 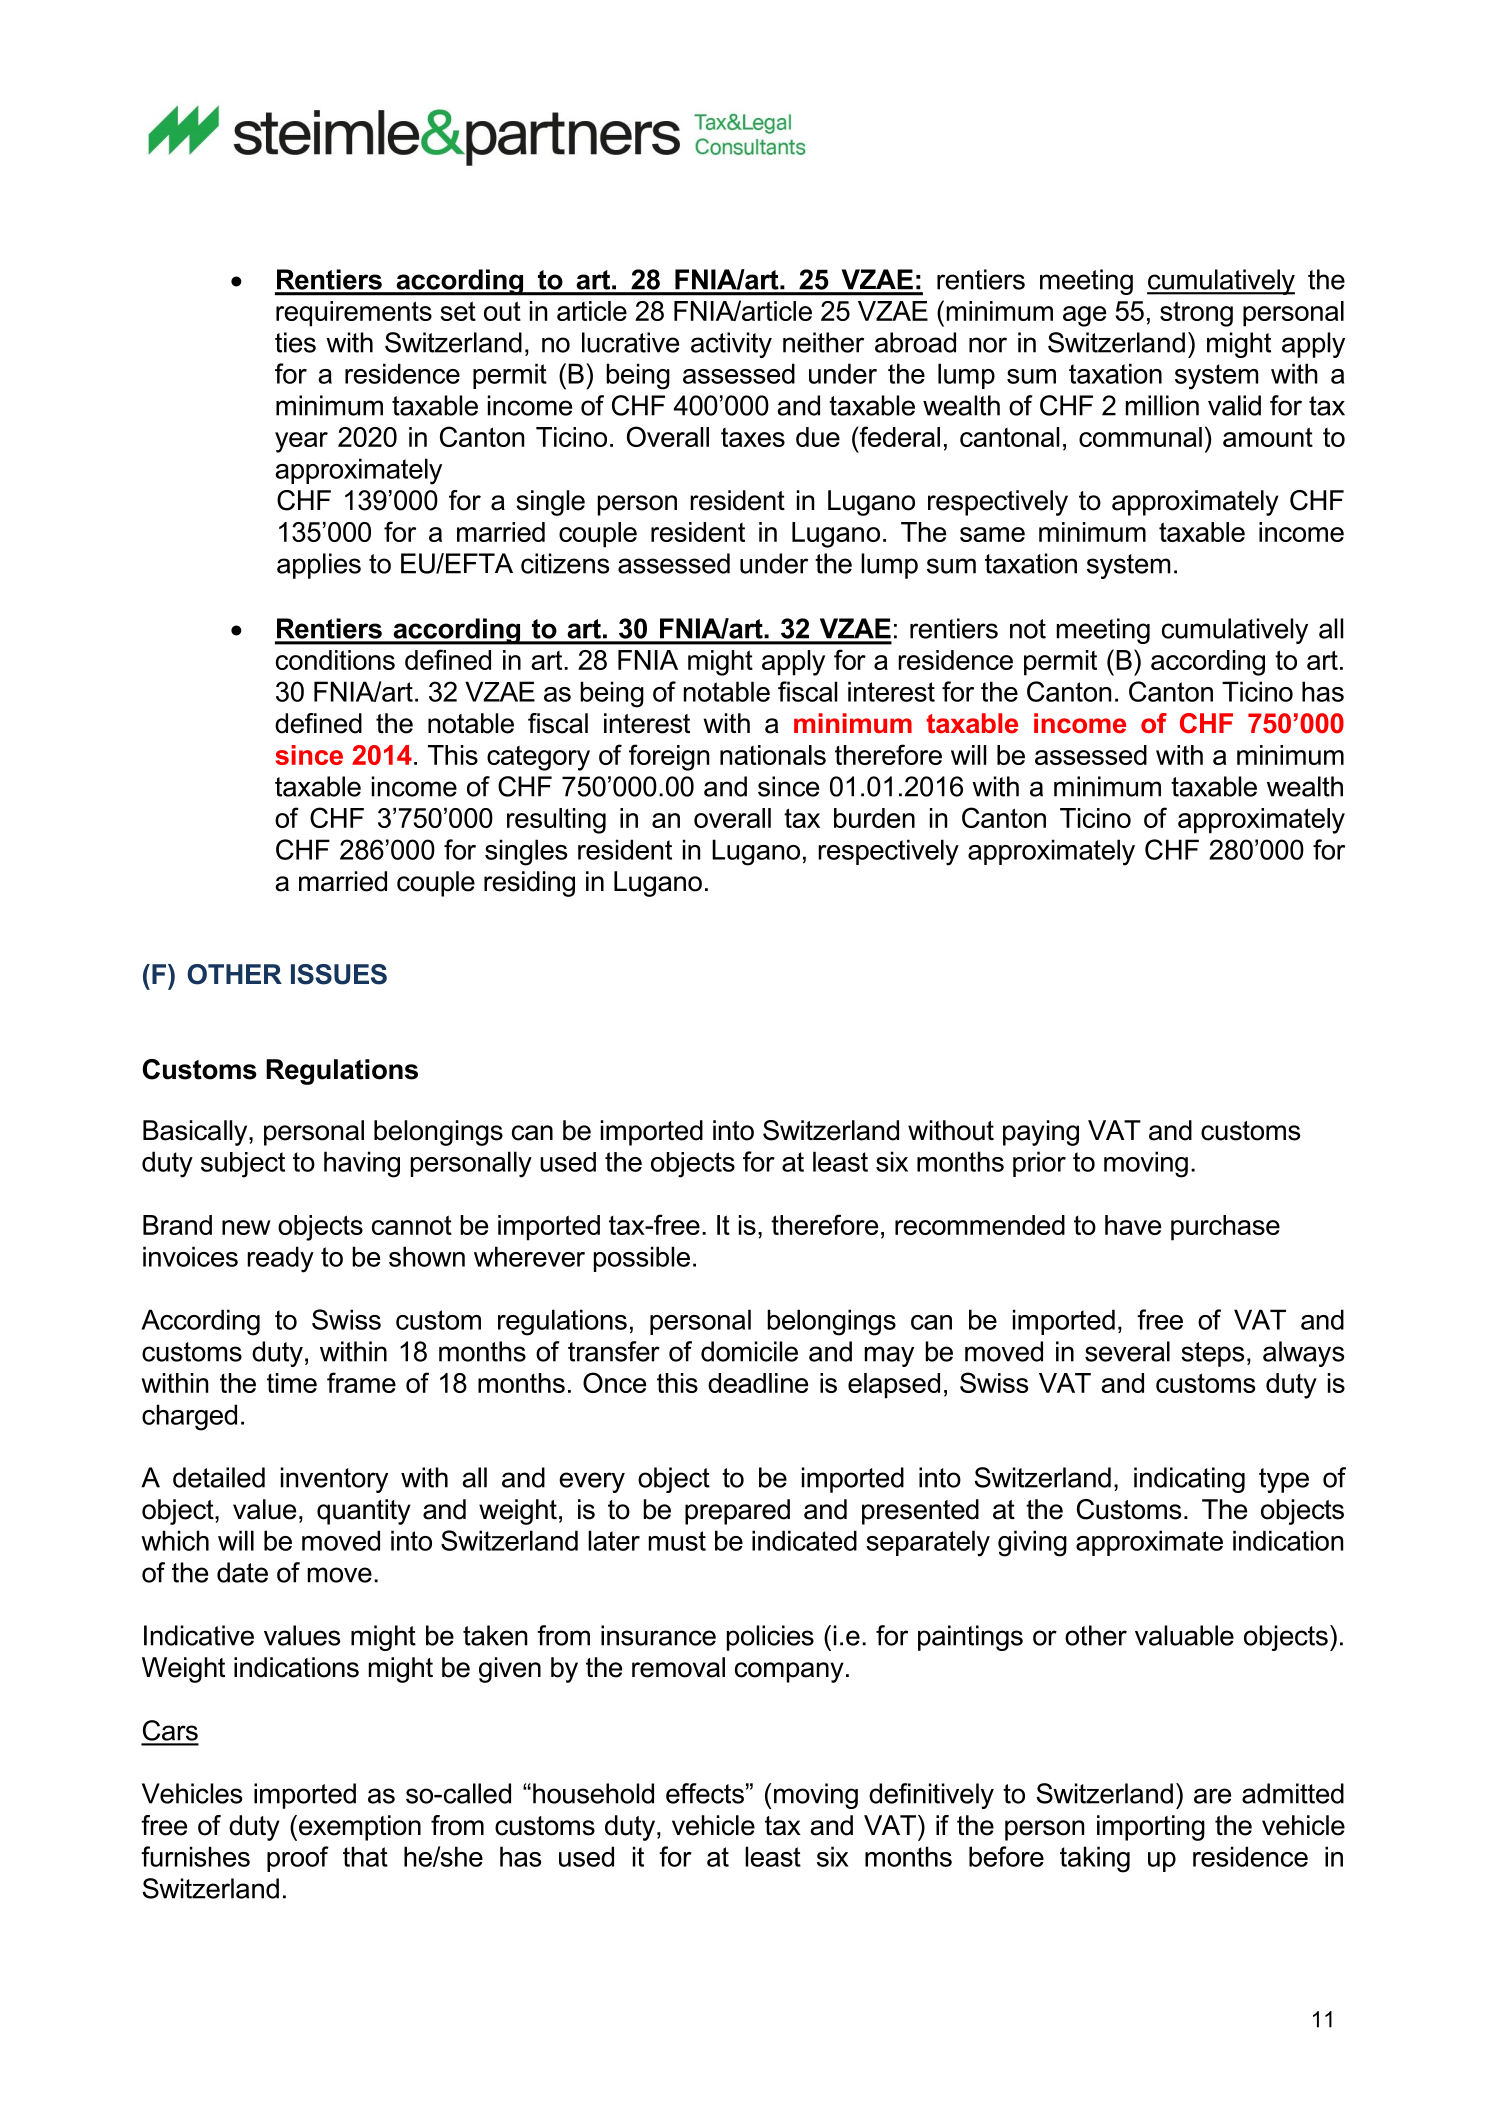 I want to click on ties, so click(x=295, y=342).
